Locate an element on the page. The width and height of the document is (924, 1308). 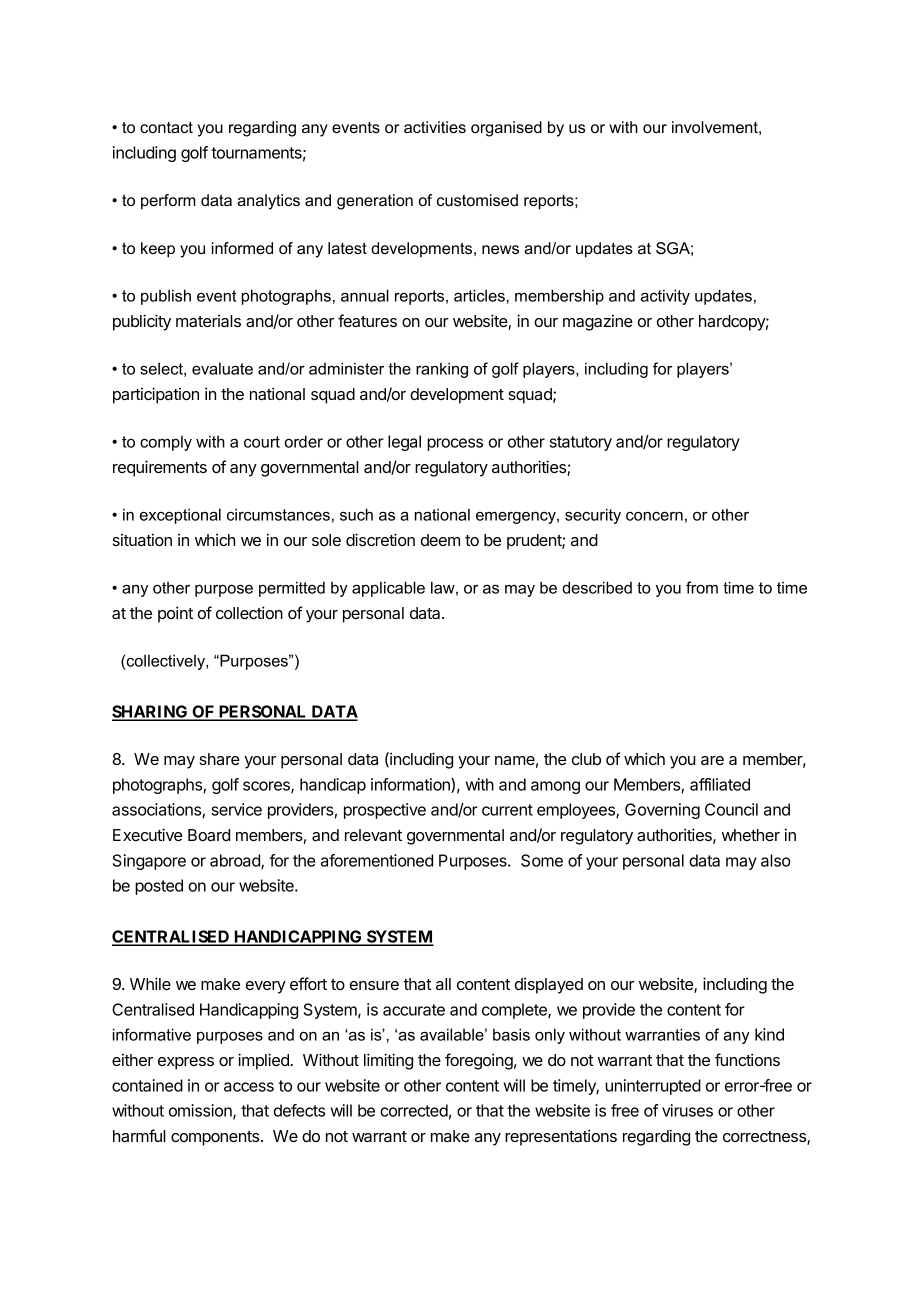
whether is located at coordinates (751, 835).
